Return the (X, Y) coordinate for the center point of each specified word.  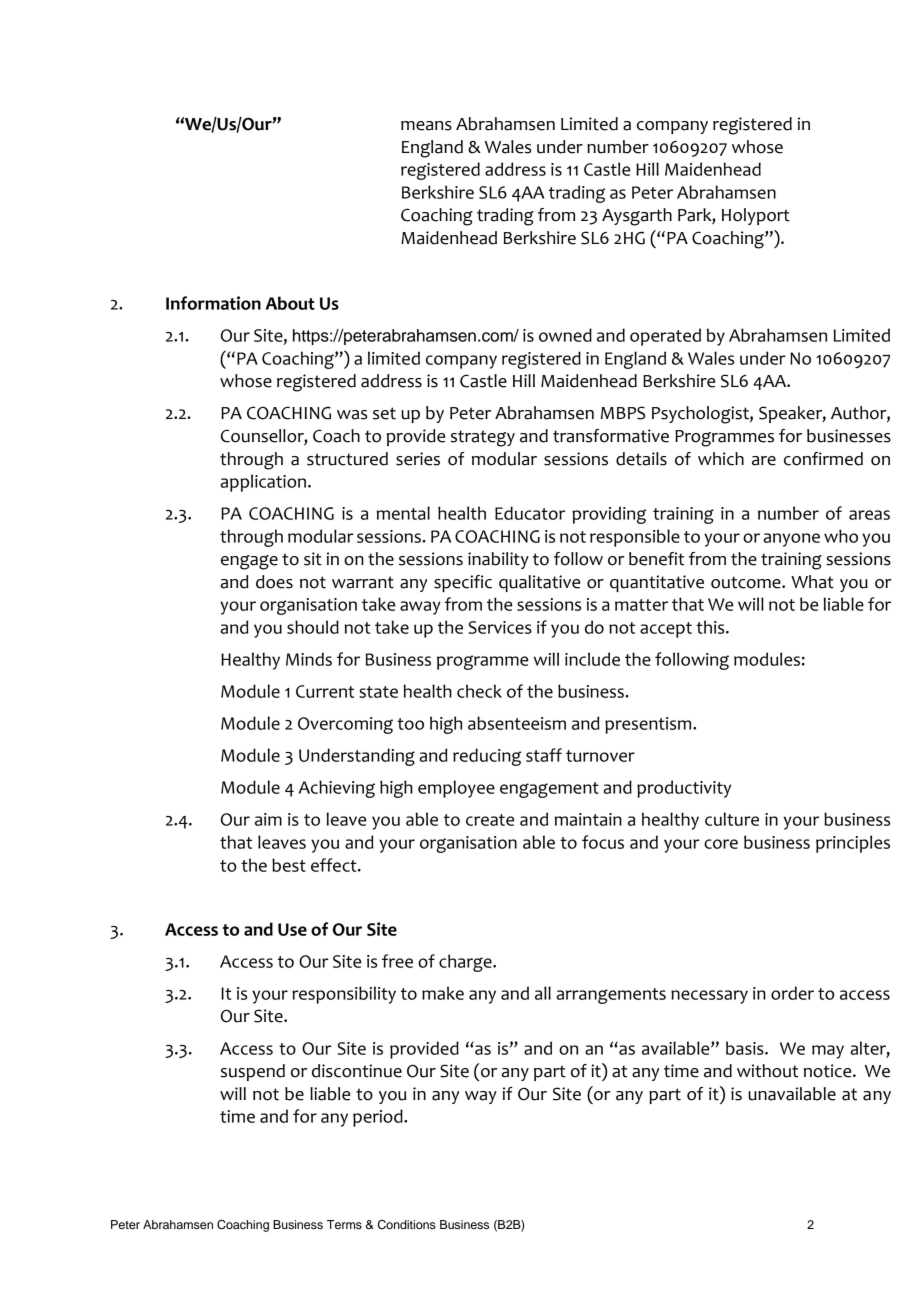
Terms (344, 1224)
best (289, 865)
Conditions (407, 1225)
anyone (791, 540)
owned (565, 335)
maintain (588, 819)
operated (665, 337)
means (426, 126)
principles (853, 844)
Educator (530, 513)
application (264, 483)
